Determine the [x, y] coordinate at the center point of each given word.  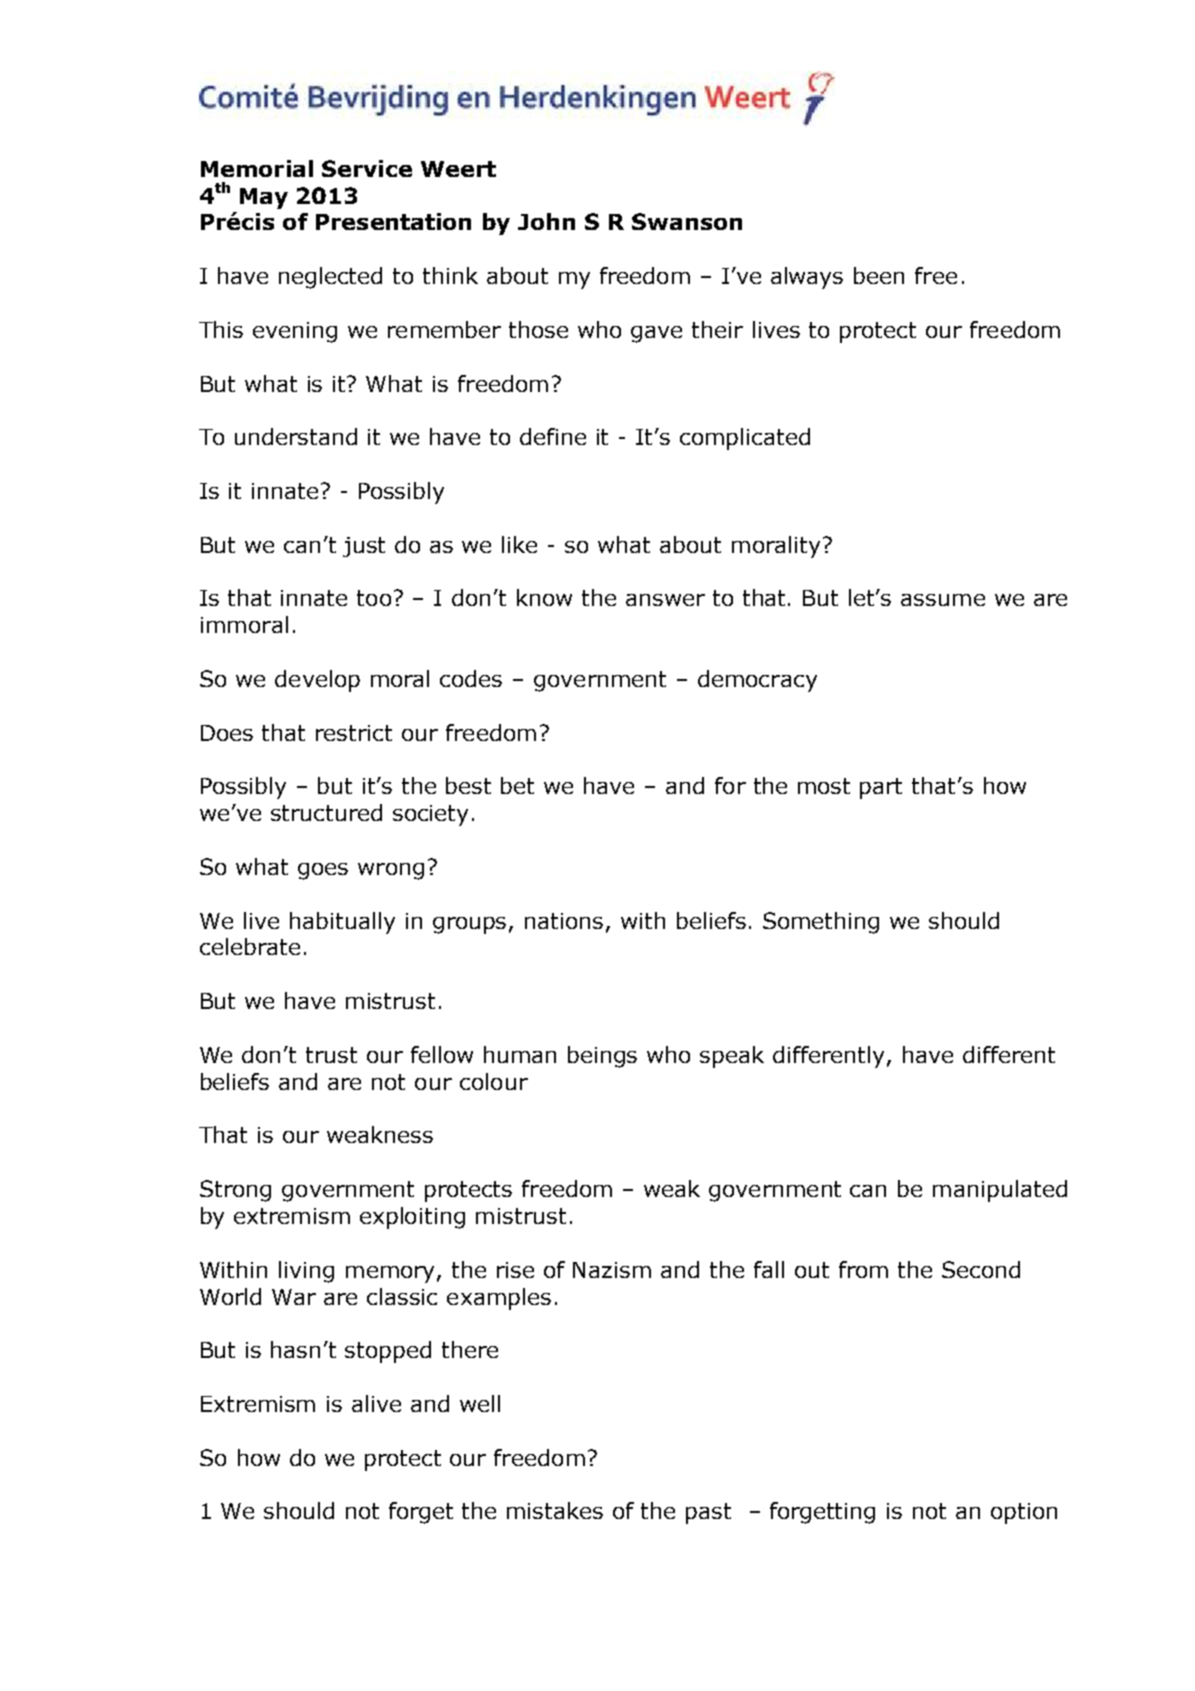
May [264, 198]
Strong [235, 1191]
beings [602, 1057]
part [881, 788]
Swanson [687, 221]
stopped [388, 1352]
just [364, 547]
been [879, 275]
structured [326, 812]
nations [564, 921]
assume [943, 600]
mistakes [555, 1510]
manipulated [1000, 1191]
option [1024, 1513]
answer [665, 600]
